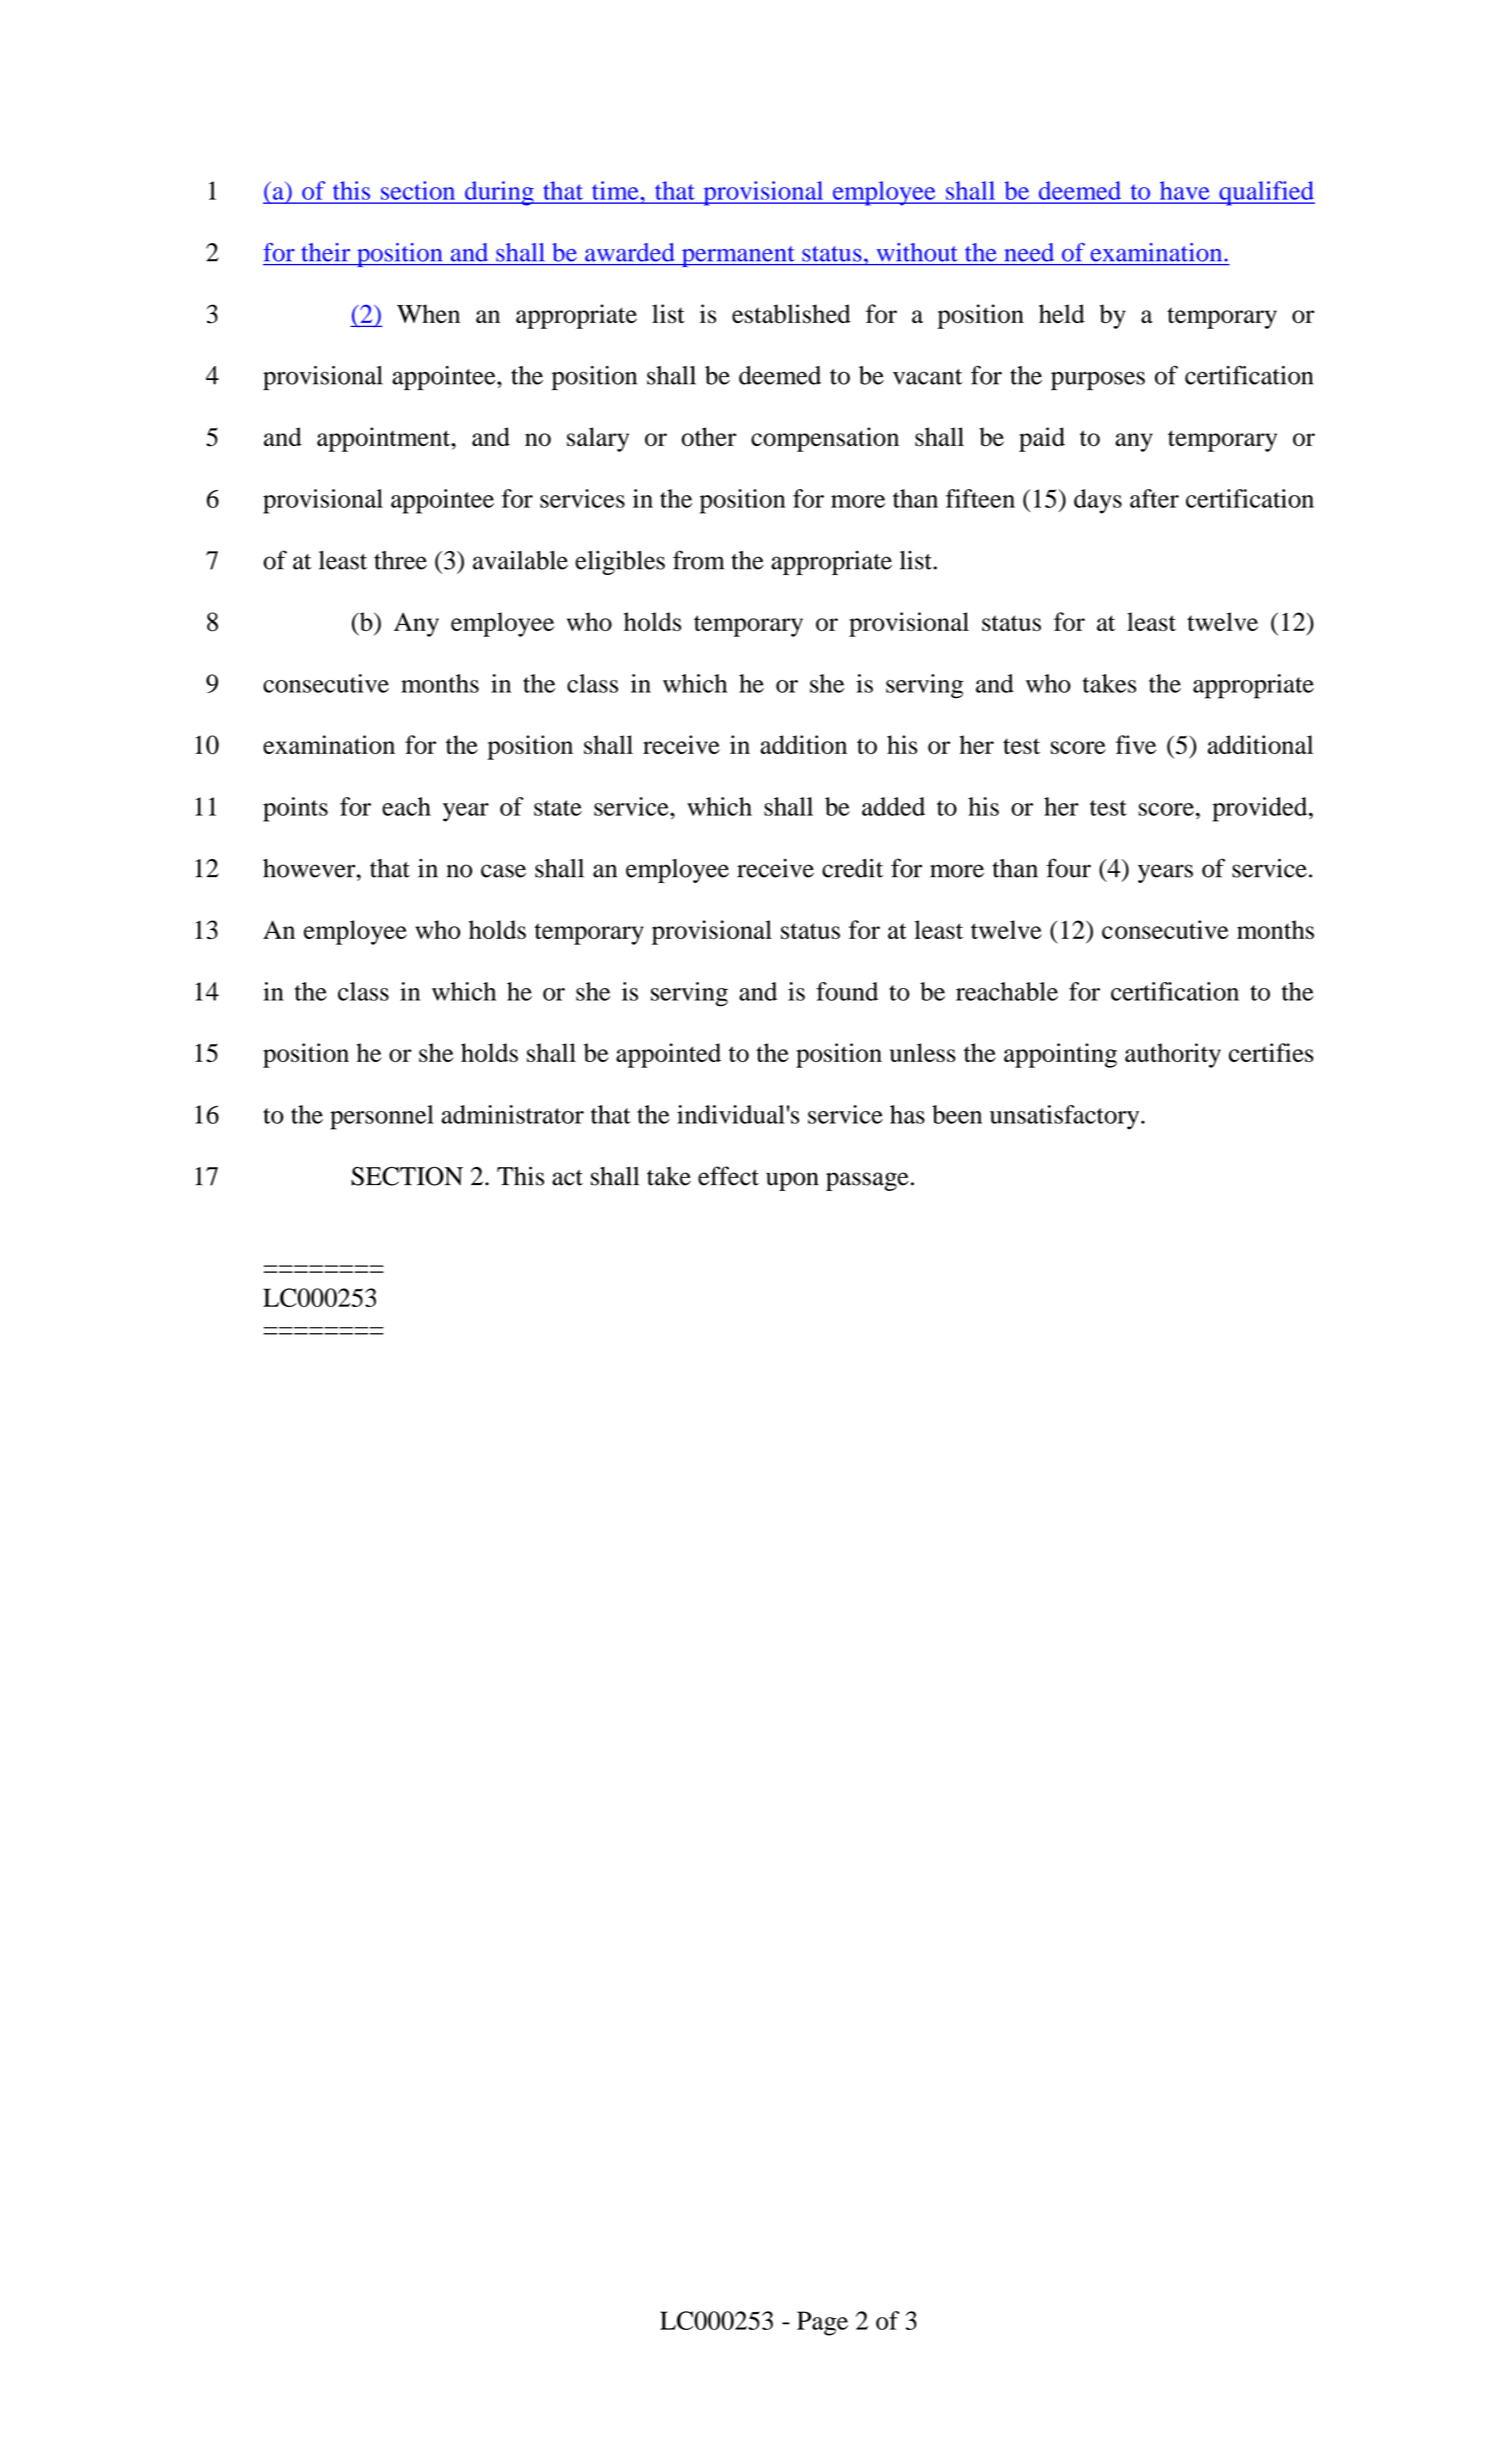 This screenshot has height=2454, width=1490. Describe the element at coordinates (957, 1114) in the screenshot. I see `been` at that location.
